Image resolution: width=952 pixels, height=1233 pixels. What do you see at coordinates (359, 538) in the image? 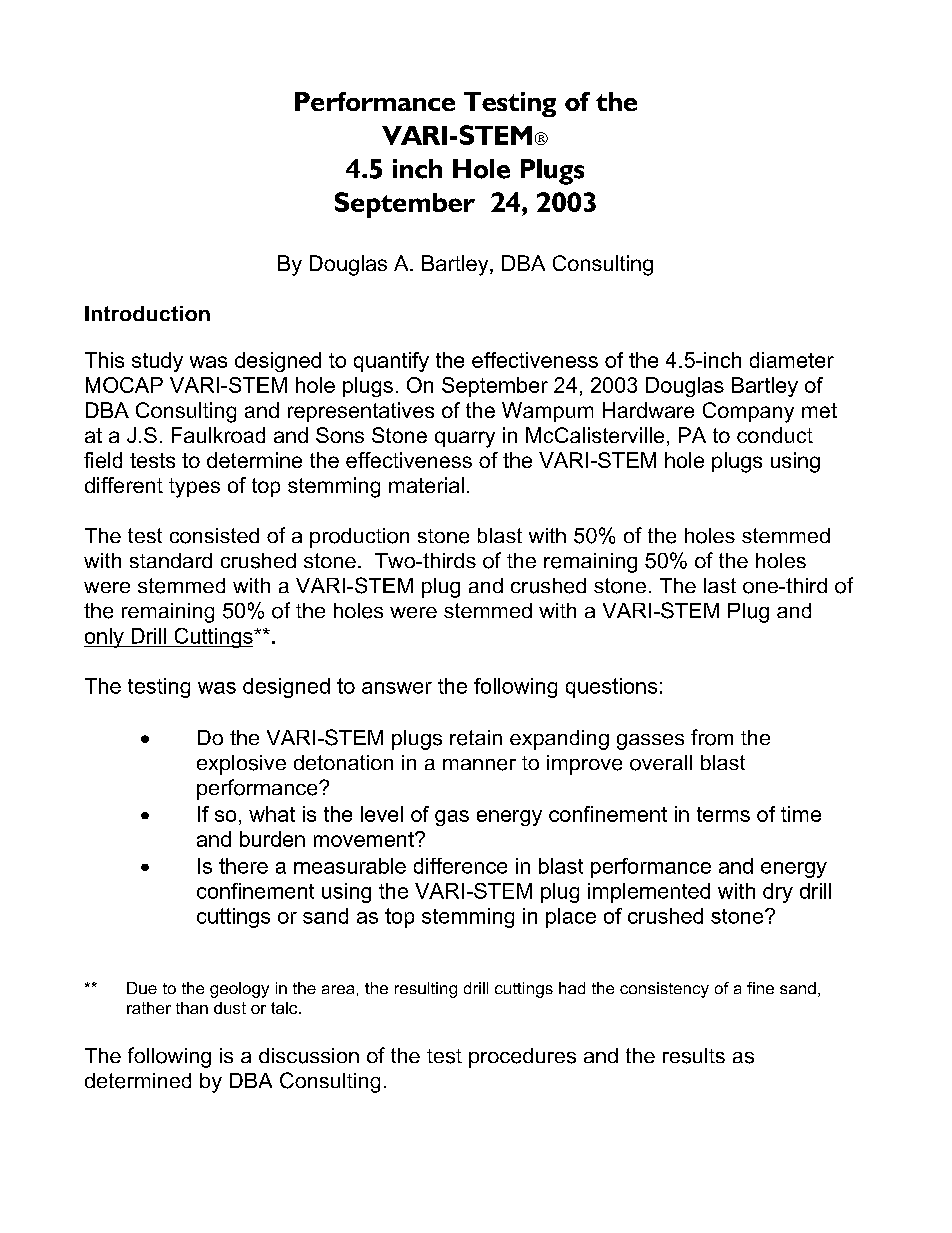
I see `production` at bounding box center [359, 538].
